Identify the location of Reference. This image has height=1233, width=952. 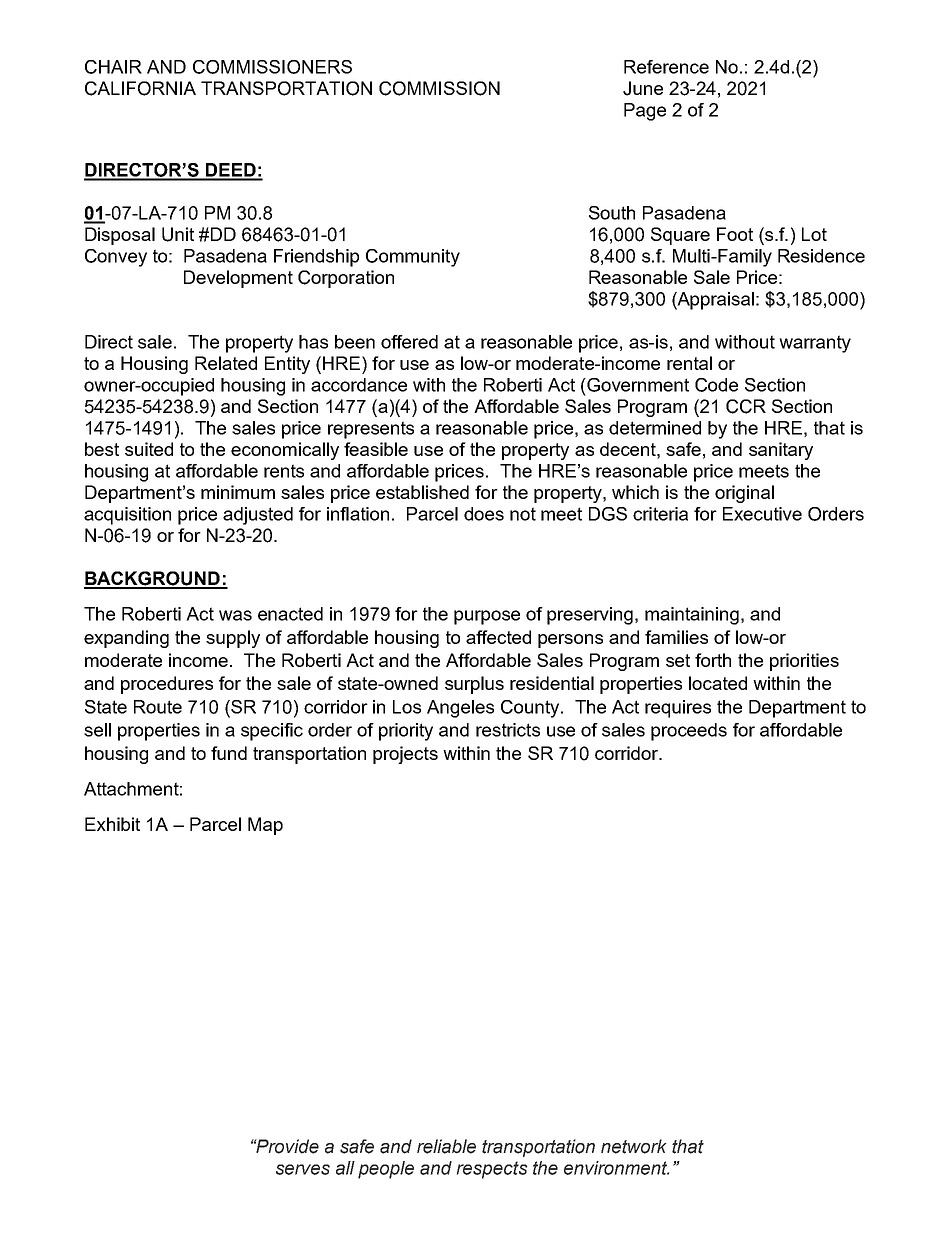
(666, 67).
